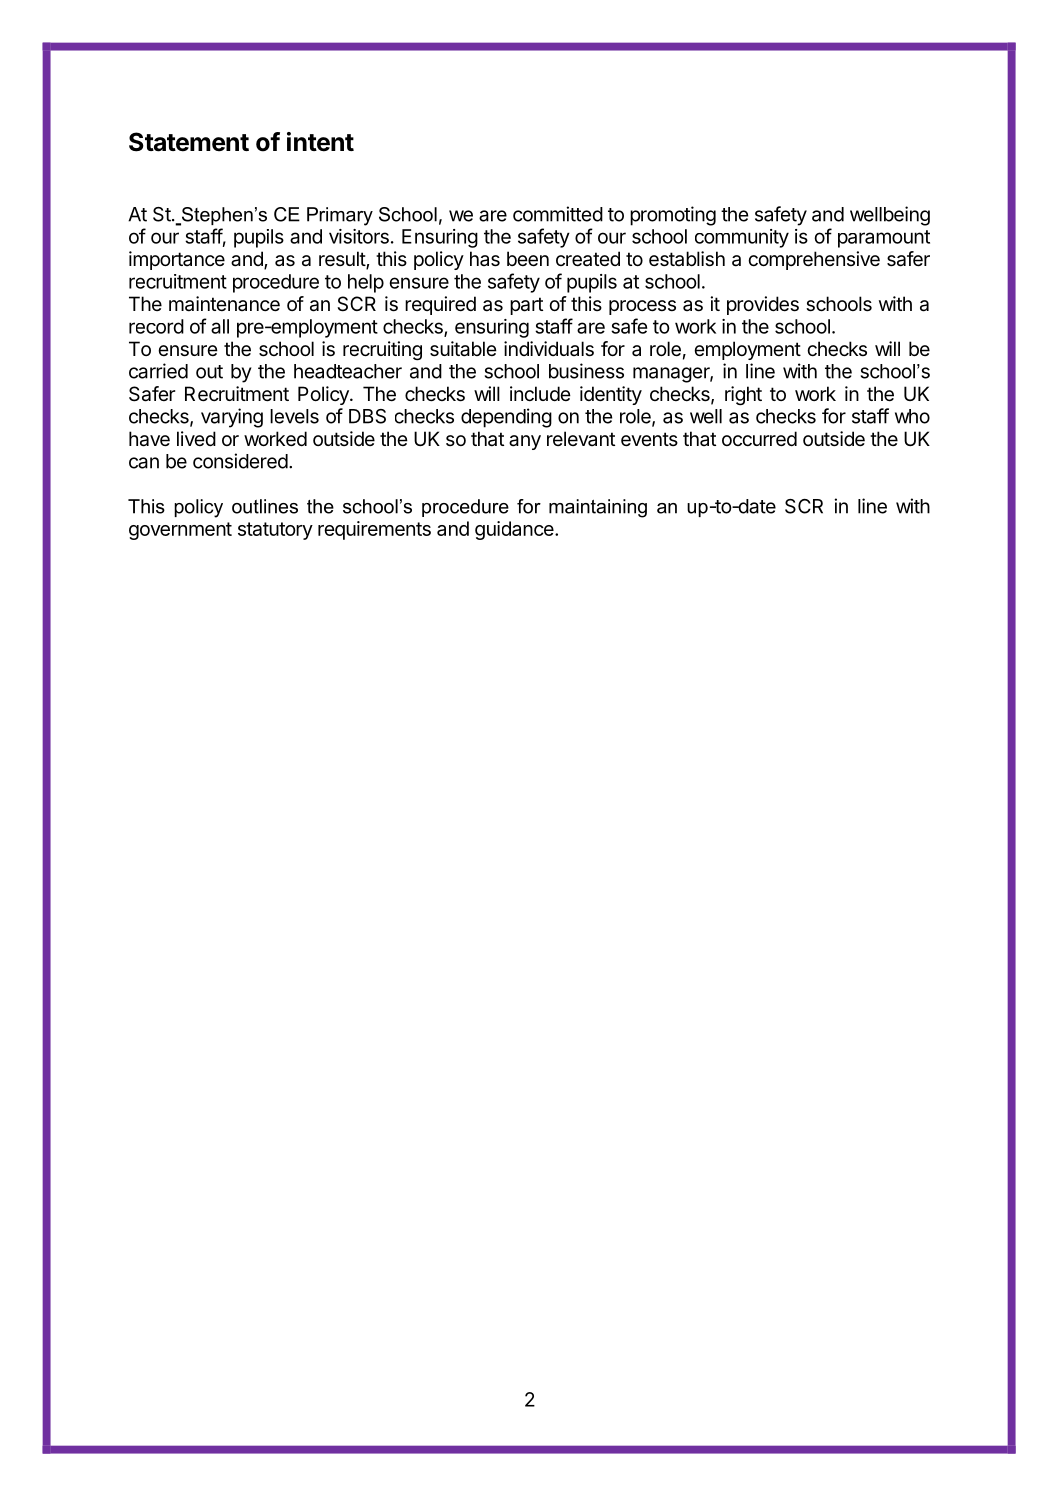 This screenshot has height=1496, width=1058. I want to click on provides, so click(763, 305).
